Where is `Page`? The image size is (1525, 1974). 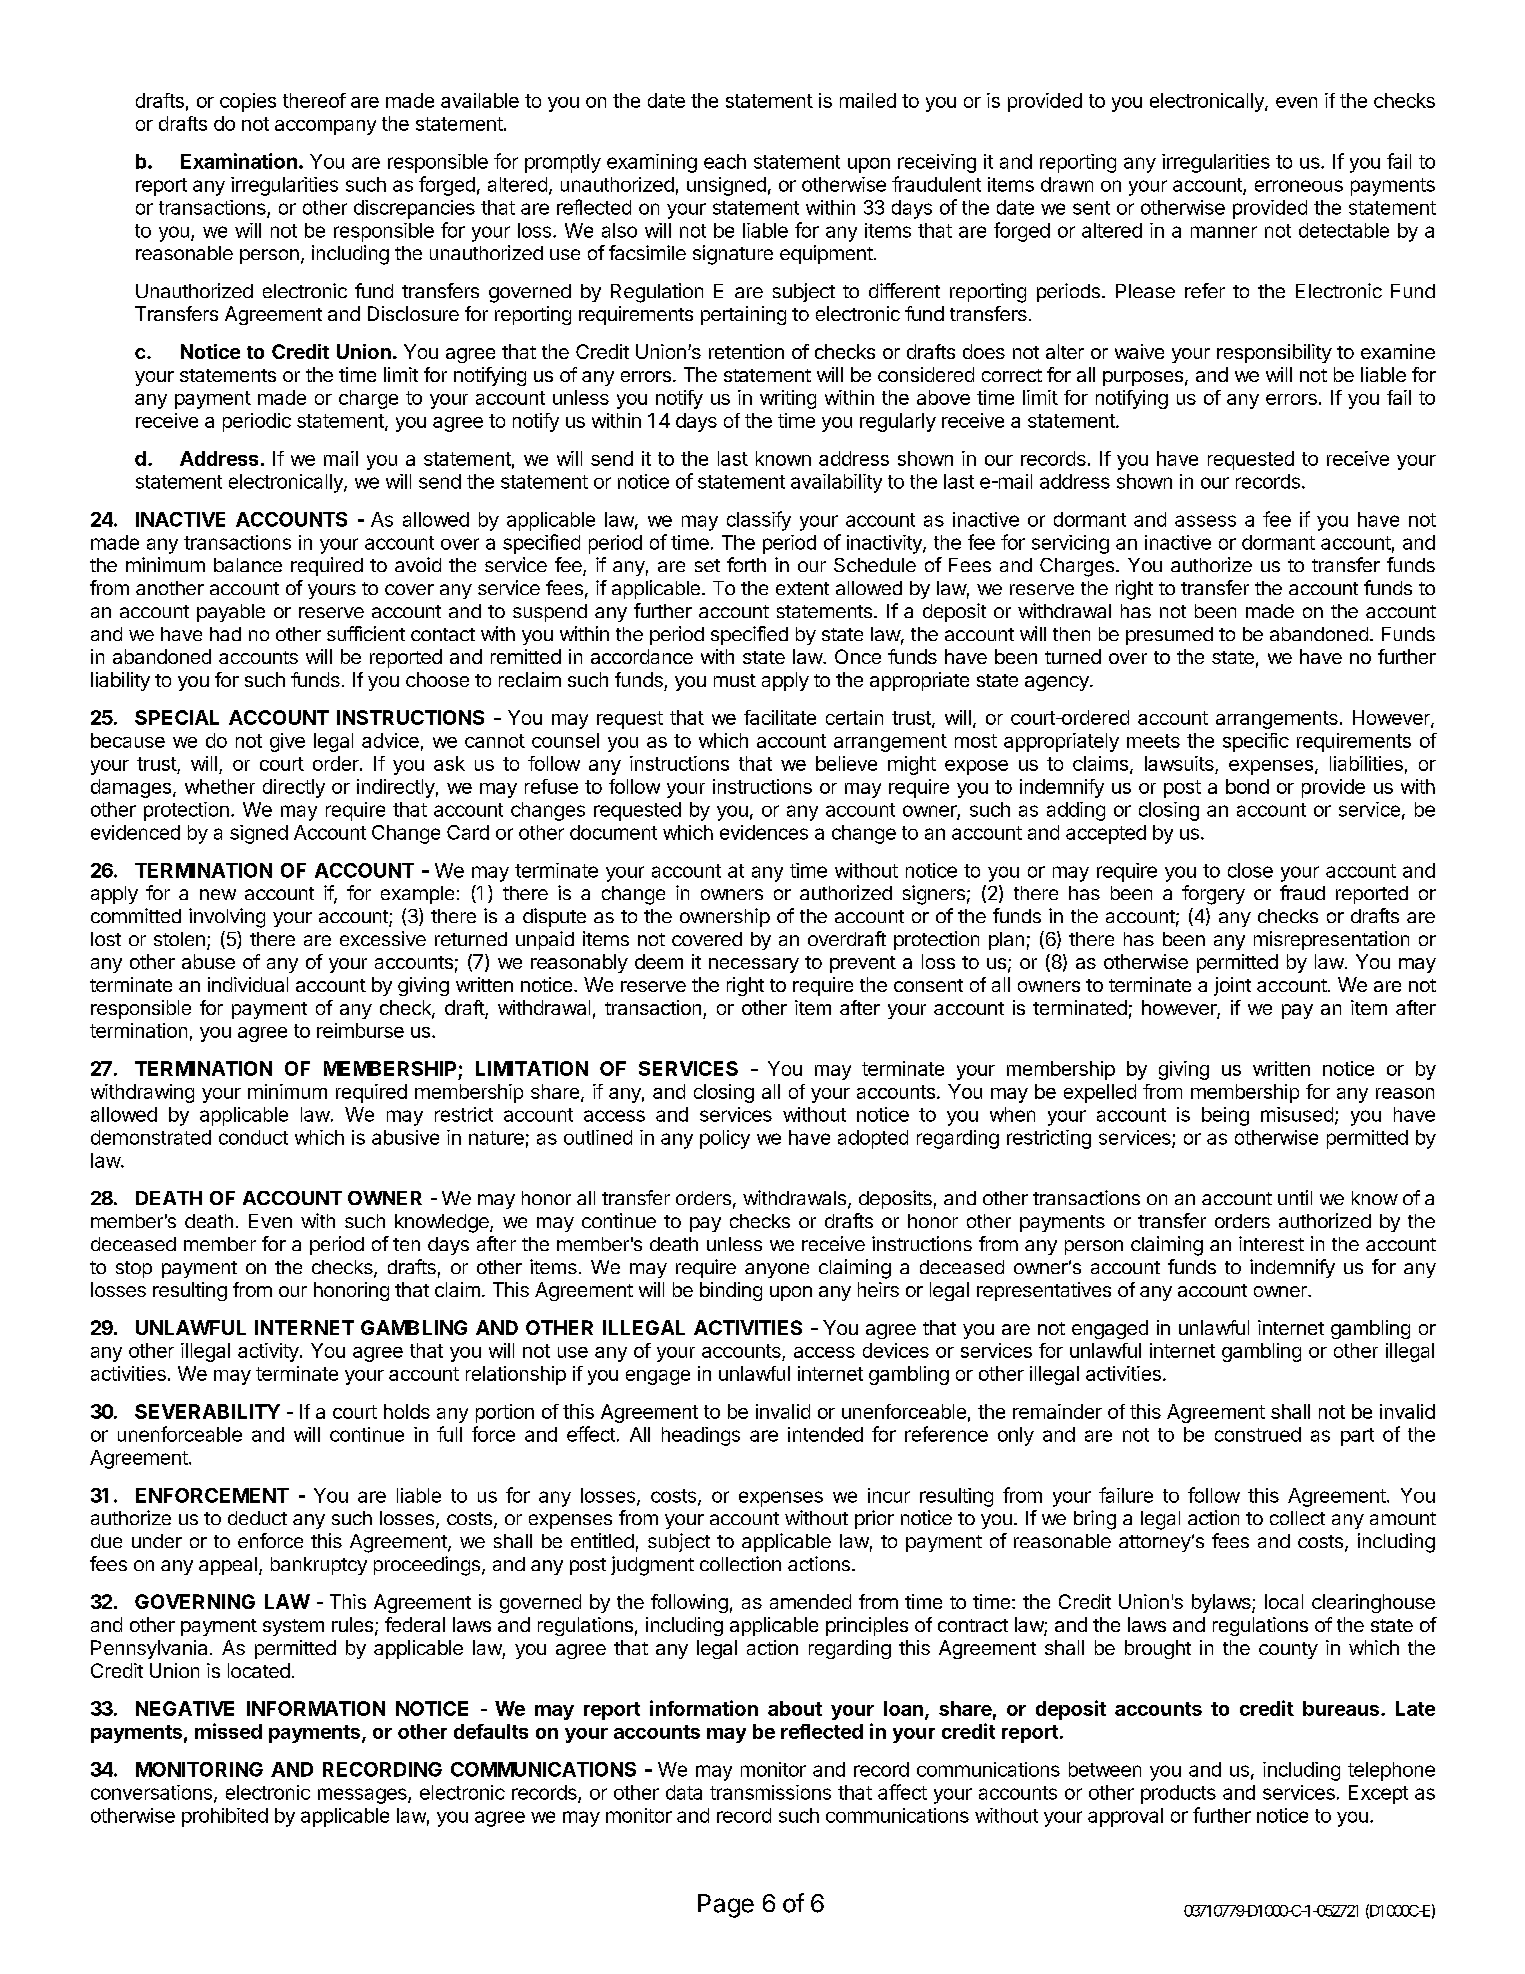
Page is located at coordinates (726, 1906).
